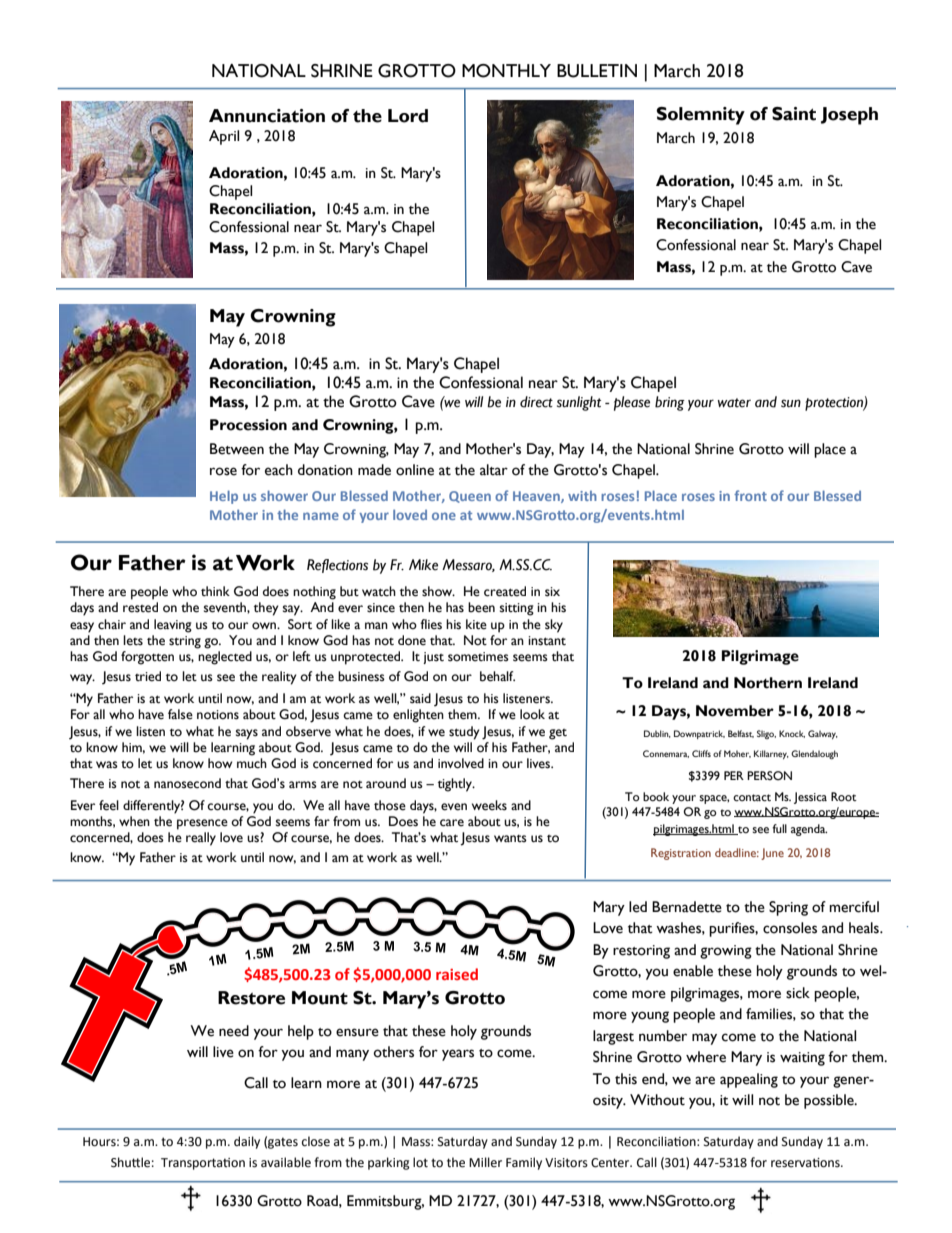  I want to click on Transportation, so click(203, 1164).
